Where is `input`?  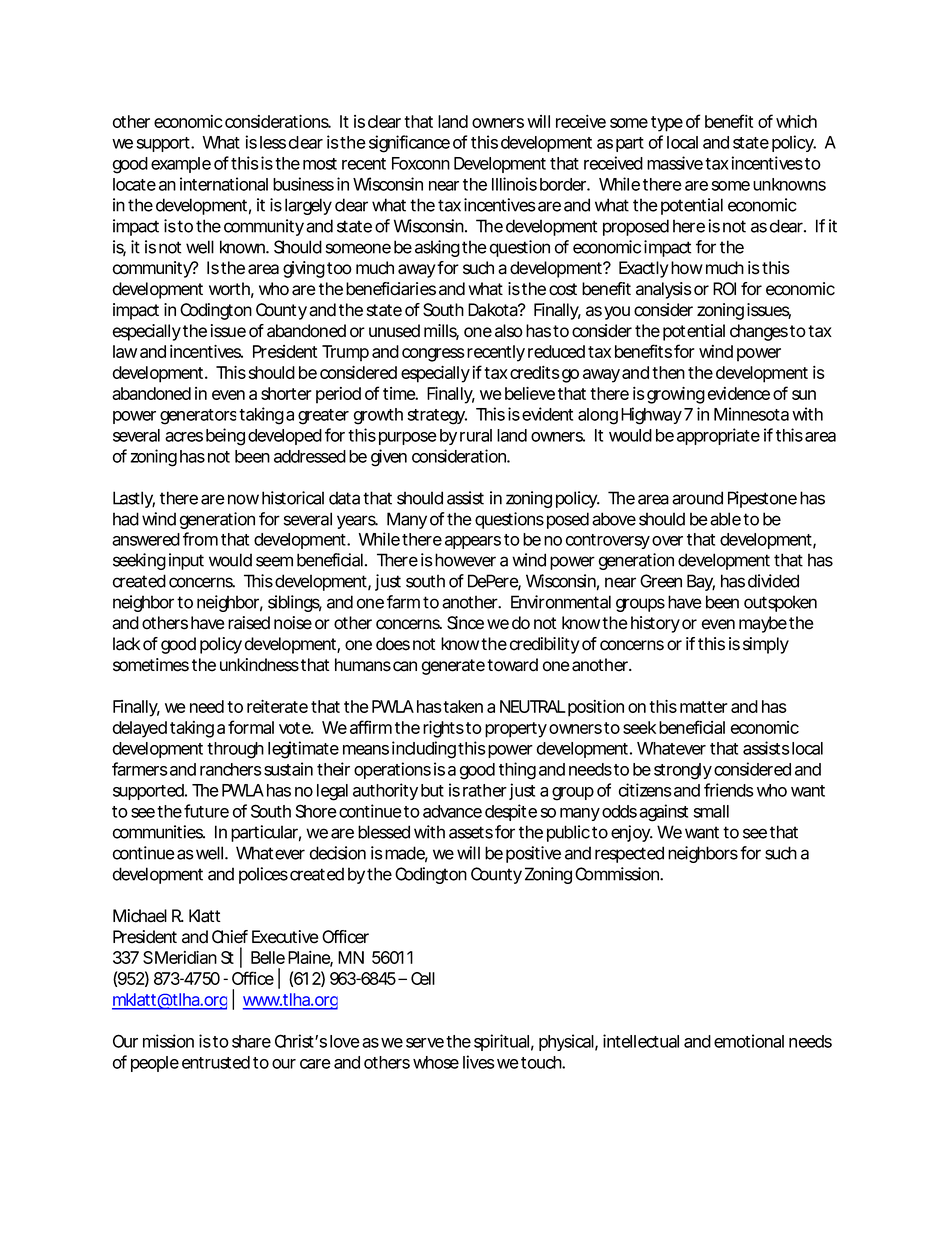
input is located at coordinates (186, 561).
